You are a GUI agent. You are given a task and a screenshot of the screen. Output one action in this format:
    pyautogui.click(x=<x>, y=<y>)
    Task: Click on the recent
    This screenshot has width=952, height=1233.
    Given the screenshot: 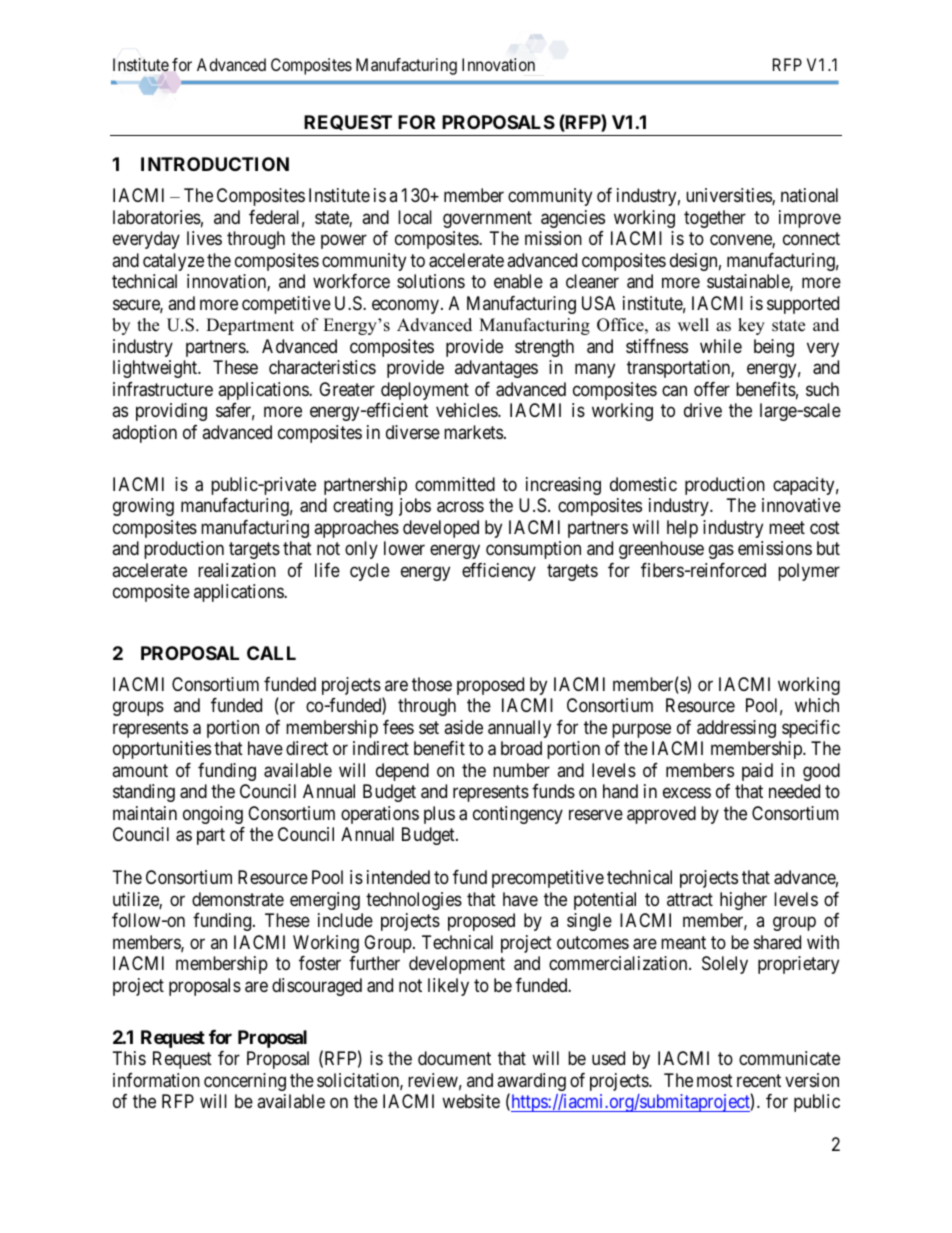 What is the action you would take?
    pyautogui.click(x=759, y=1080)
